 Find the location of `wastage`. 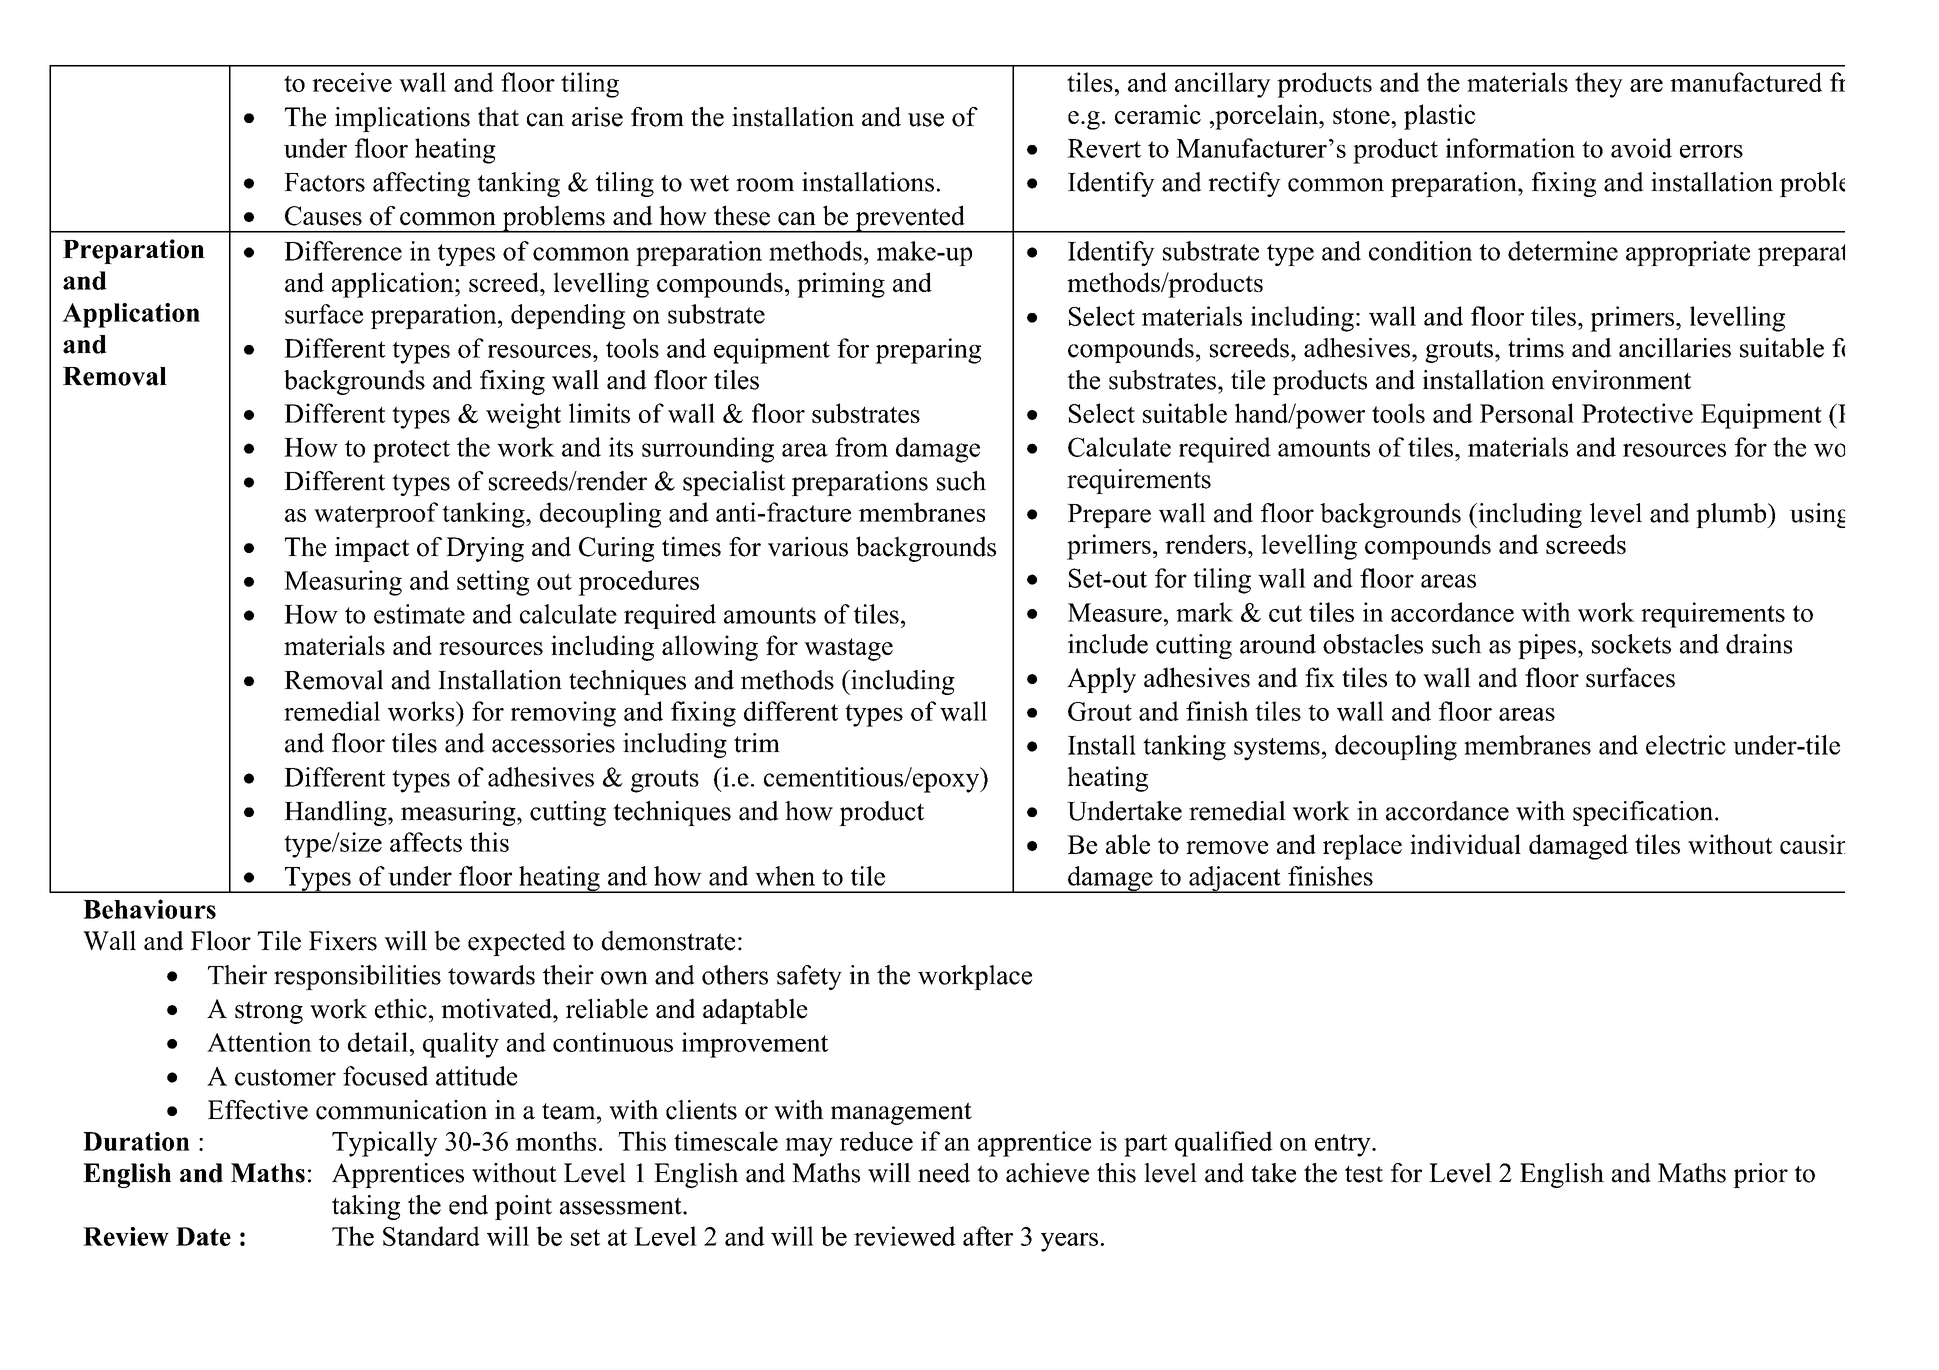

wastage is located at coordinates (848, 649).
